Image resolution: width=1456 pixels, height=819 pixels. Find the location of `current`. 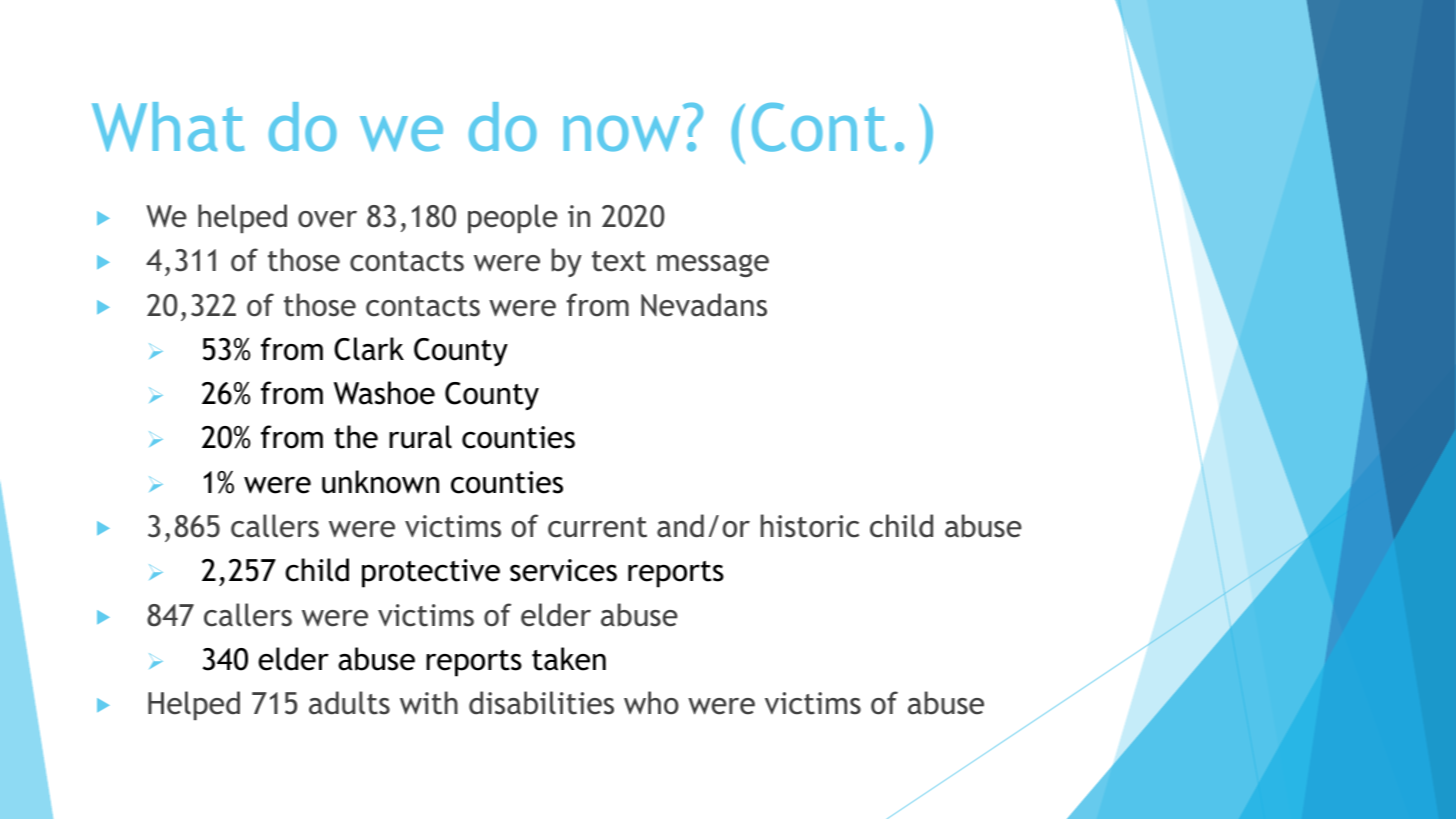

current is located at coordinates (597, 527).
